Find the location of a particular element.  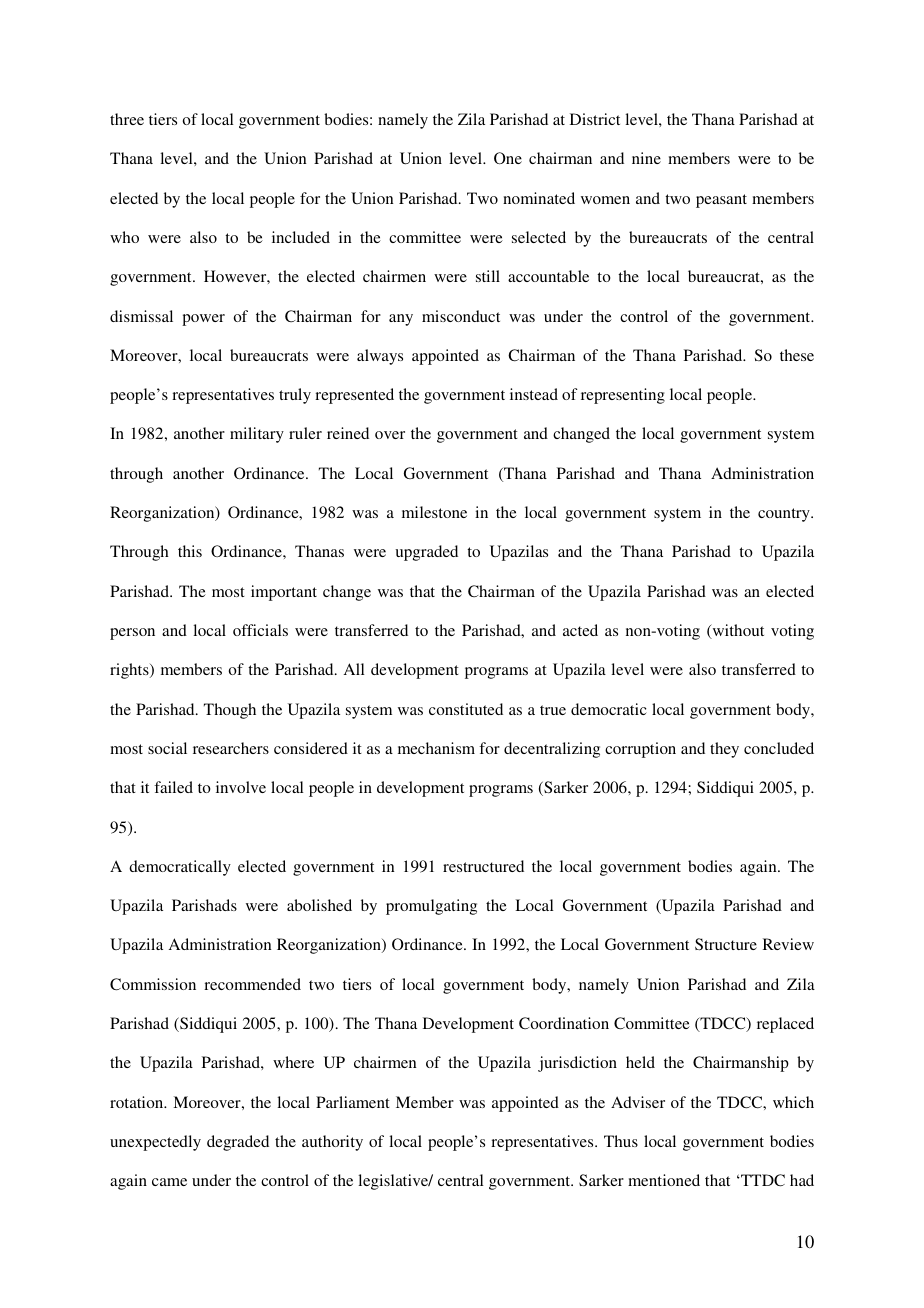

three is located at coordinates (127, 119).
